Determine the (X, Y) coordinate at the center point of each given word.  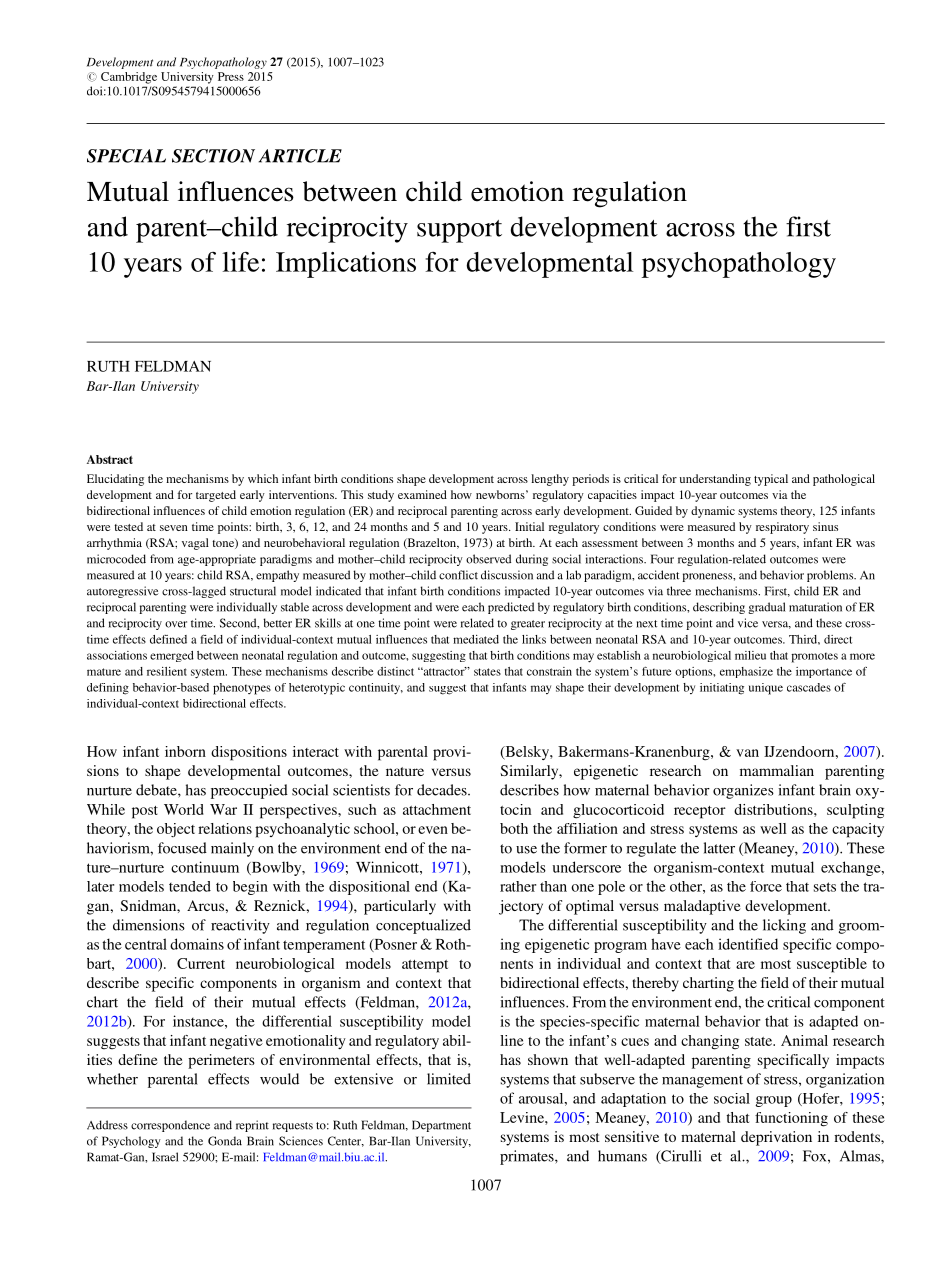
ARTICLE (300, 156)
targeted (216, 496)
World (184, 809)
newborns (501, 494)
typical (771, 480)
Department (441, 1126)
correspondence (170, 1126)
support (459, 231)
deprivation (776, 1138)
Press (231, 76)
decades (443, 790)
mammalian (777, 770)
